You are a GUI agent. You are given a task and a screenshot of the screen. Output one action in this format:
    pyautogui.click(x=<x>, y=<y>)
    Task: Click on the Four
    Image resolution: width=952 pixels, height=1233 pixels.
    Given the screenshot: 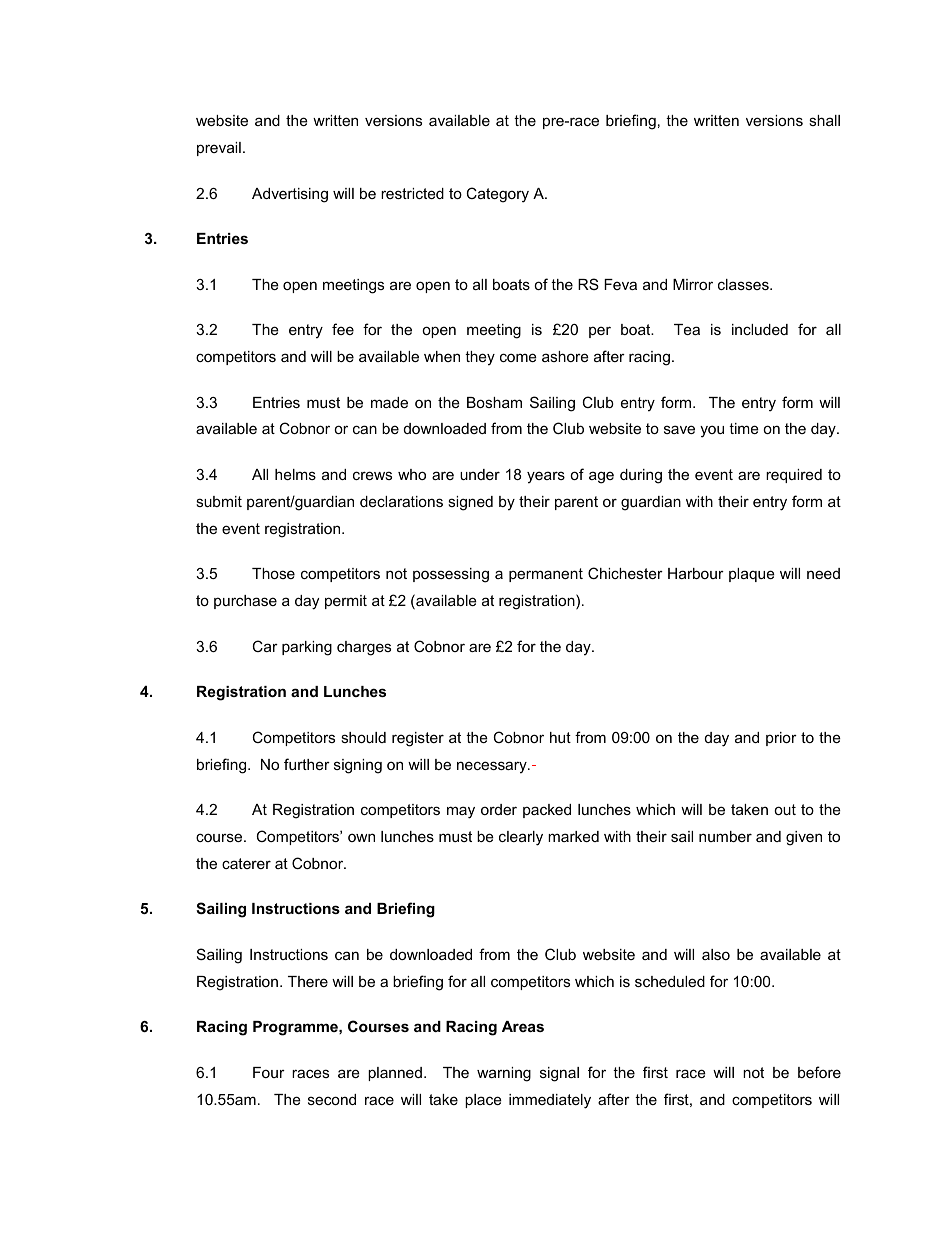 What is the action you would take?
    pyautogui.click(x=269, y=1072)
